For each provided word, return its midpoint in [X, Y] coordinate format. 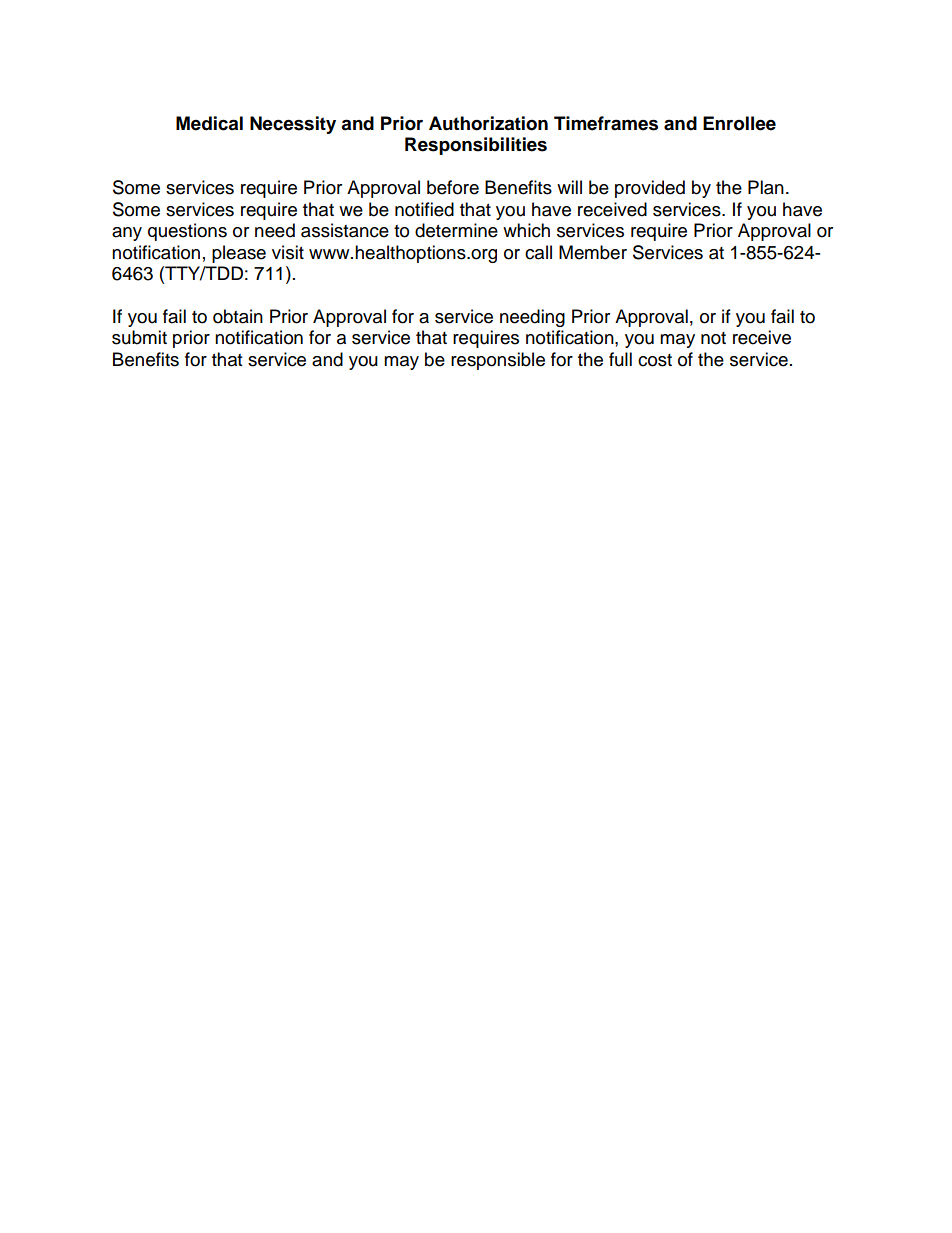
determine [456, 230]
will [569, 187]
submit [139, 337]
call [538, 252]
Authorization [488, 123]
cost [655, 360]
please [239, 254]
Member [593, 252]
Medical [209, 123]
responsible [498, 361]
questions [187, 232]
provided [650, 189]
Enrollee [739, 123]
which [526, 230]
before [453, 187]
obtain [238, 316]
